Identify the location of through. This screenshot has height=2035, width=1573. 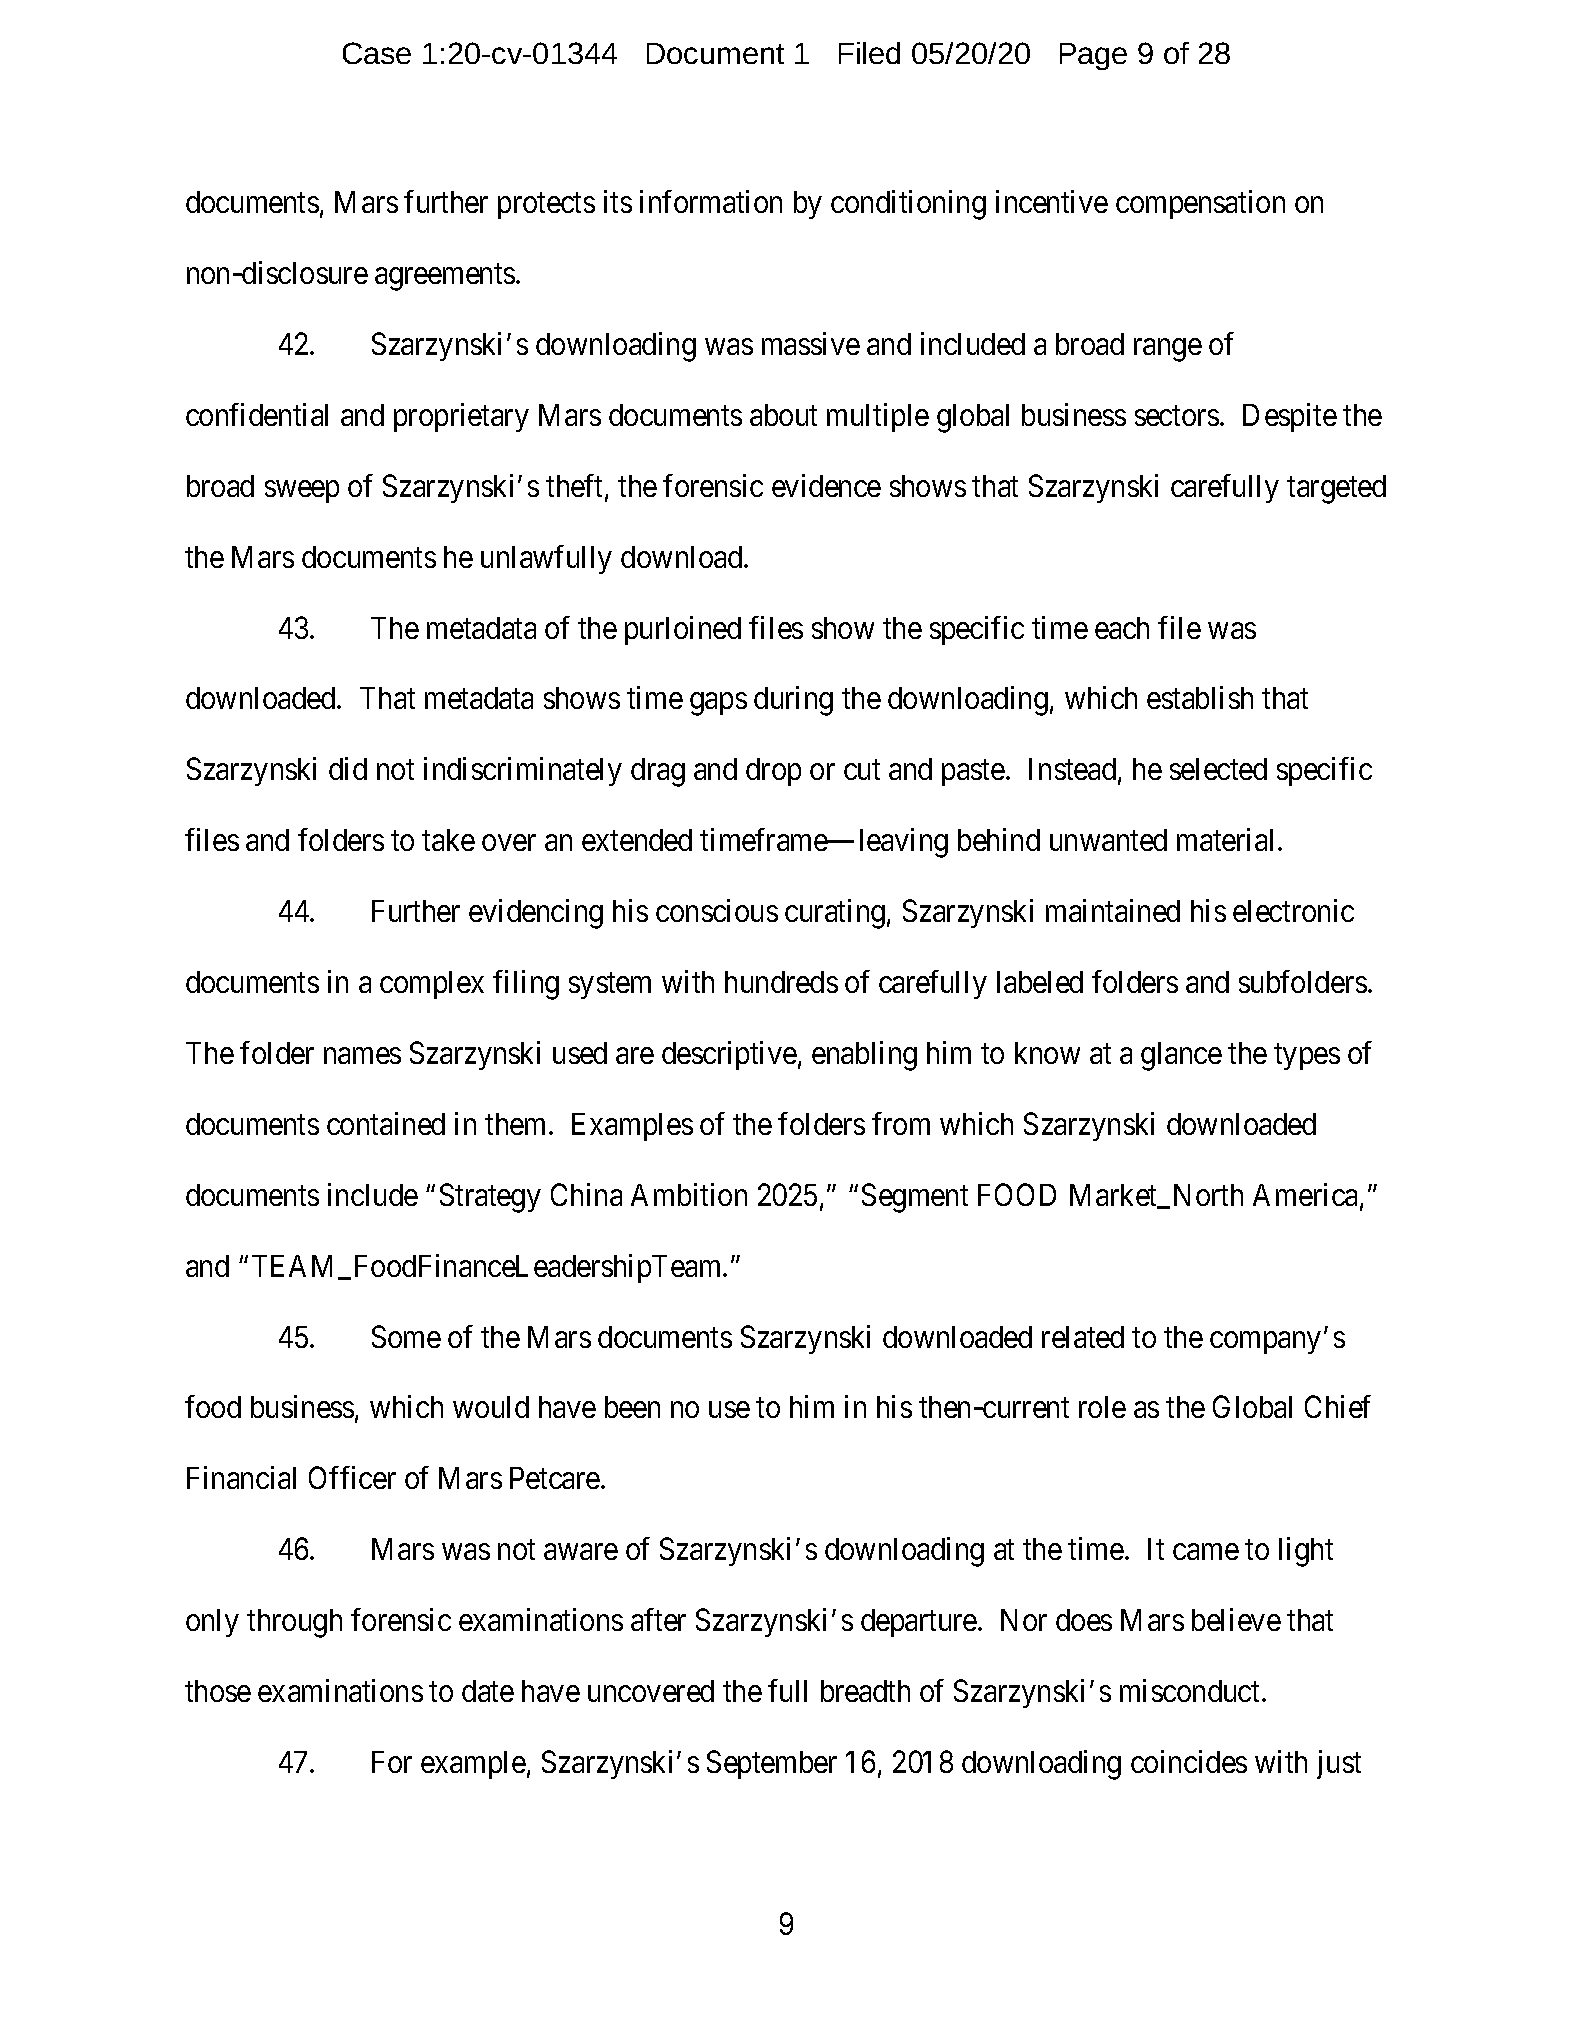
(294, 1623).
